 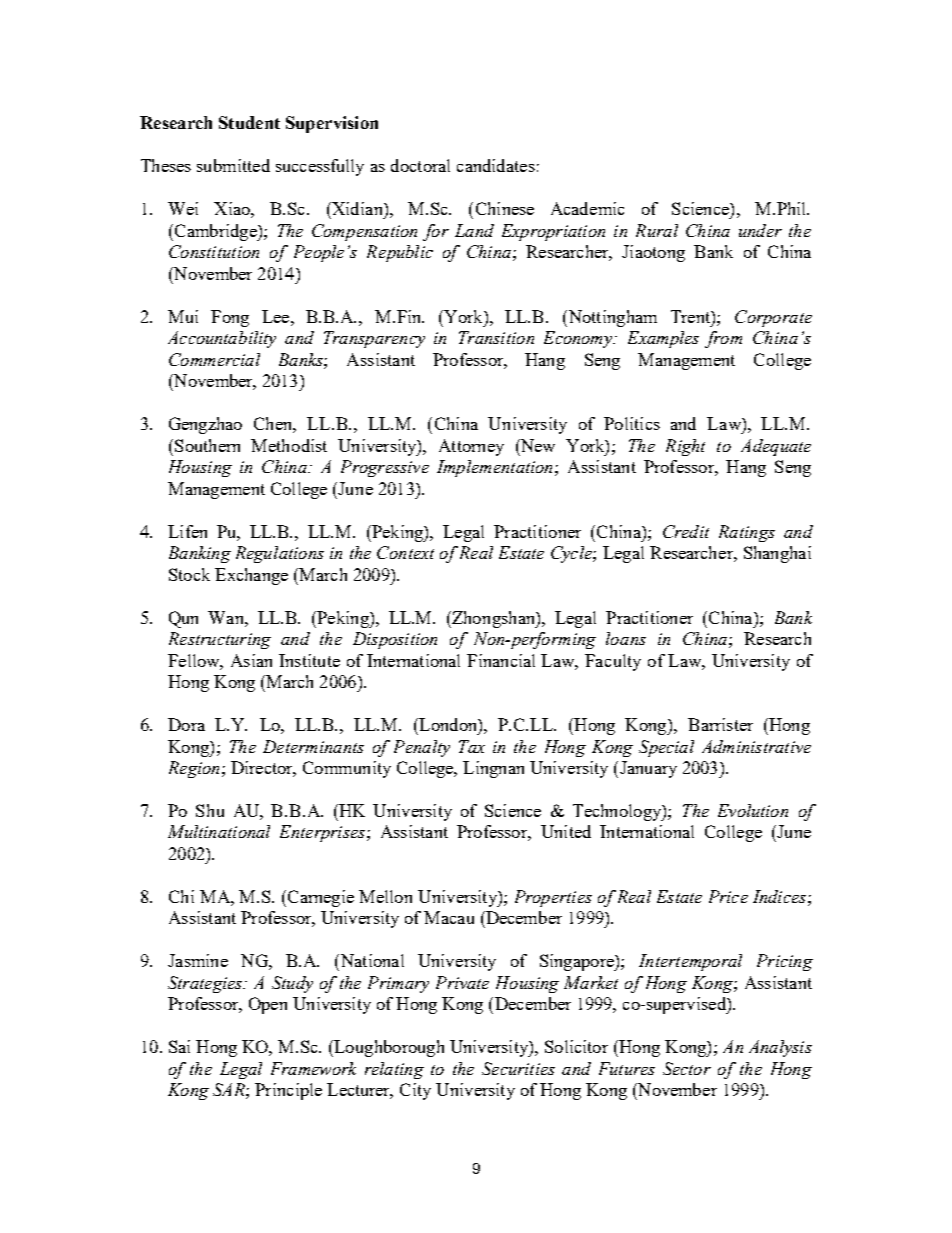 I want to click on Region, so click(x=194, y=769).
